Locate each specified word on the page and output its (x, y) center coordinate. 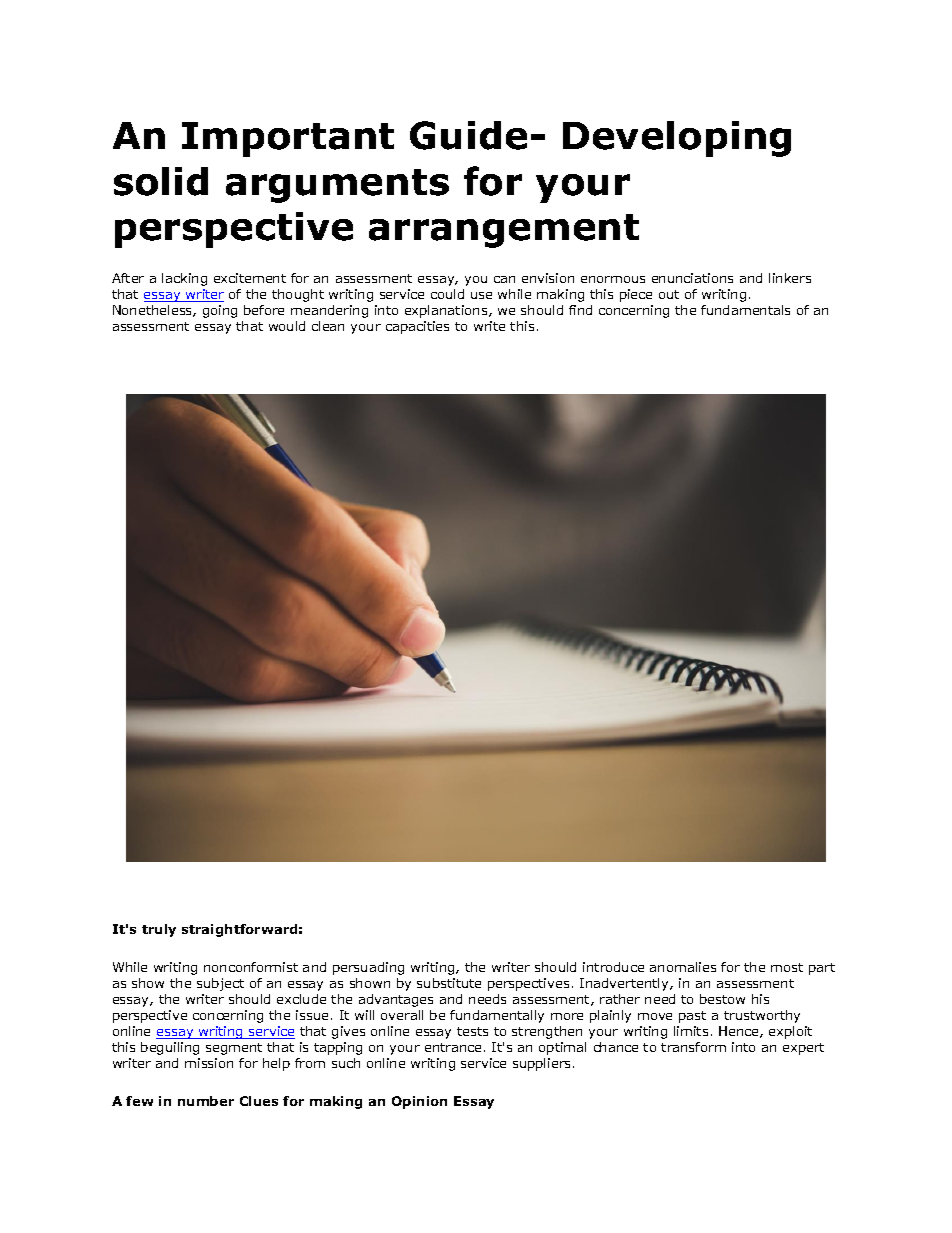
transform (693, 1047)
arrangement (504, 231)
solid (161, 181)
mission (209, 1063)
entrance (453, 1047)
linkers (790, 278)
